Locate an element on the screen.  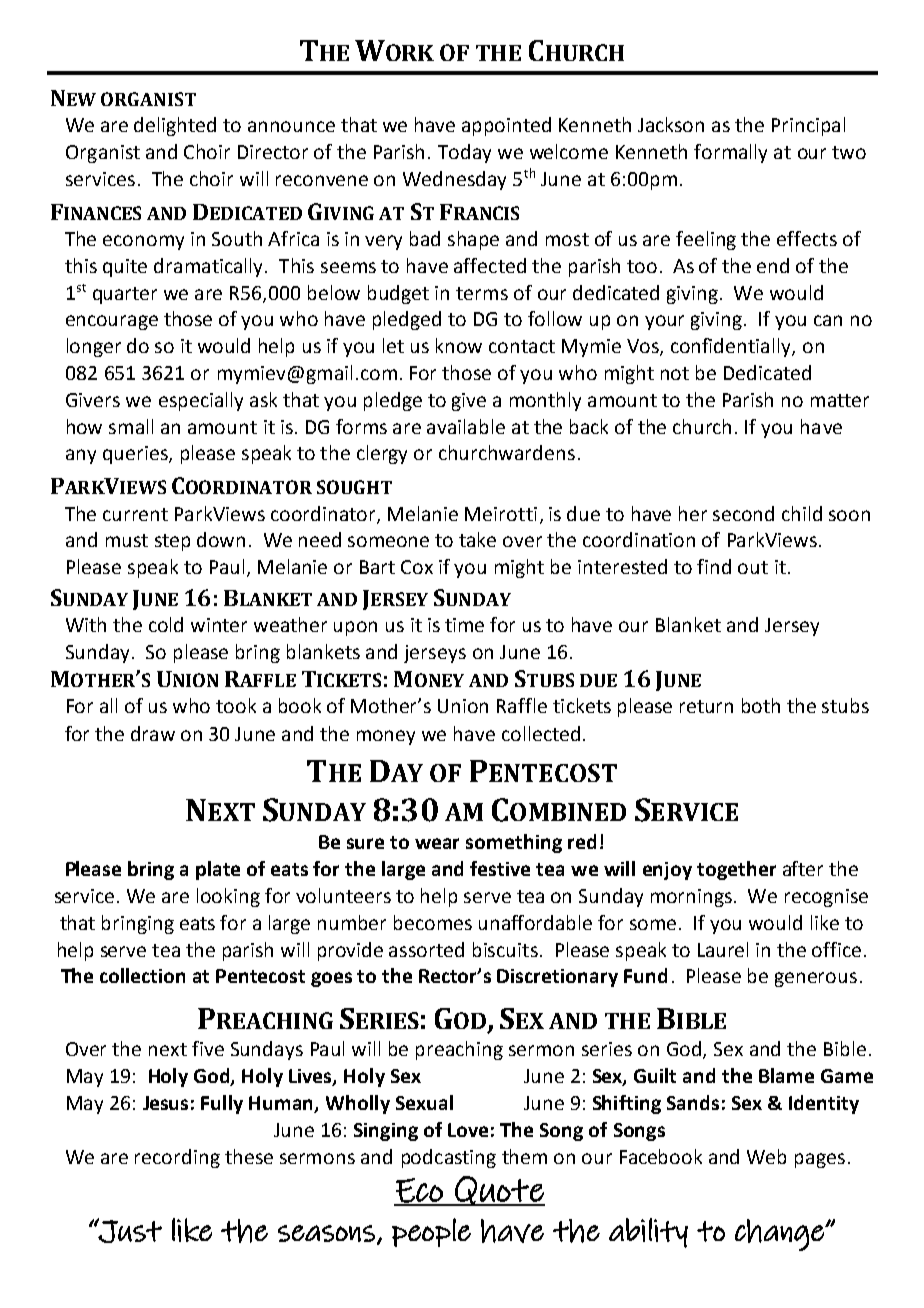
plate is located at coordinates (218, 870).
